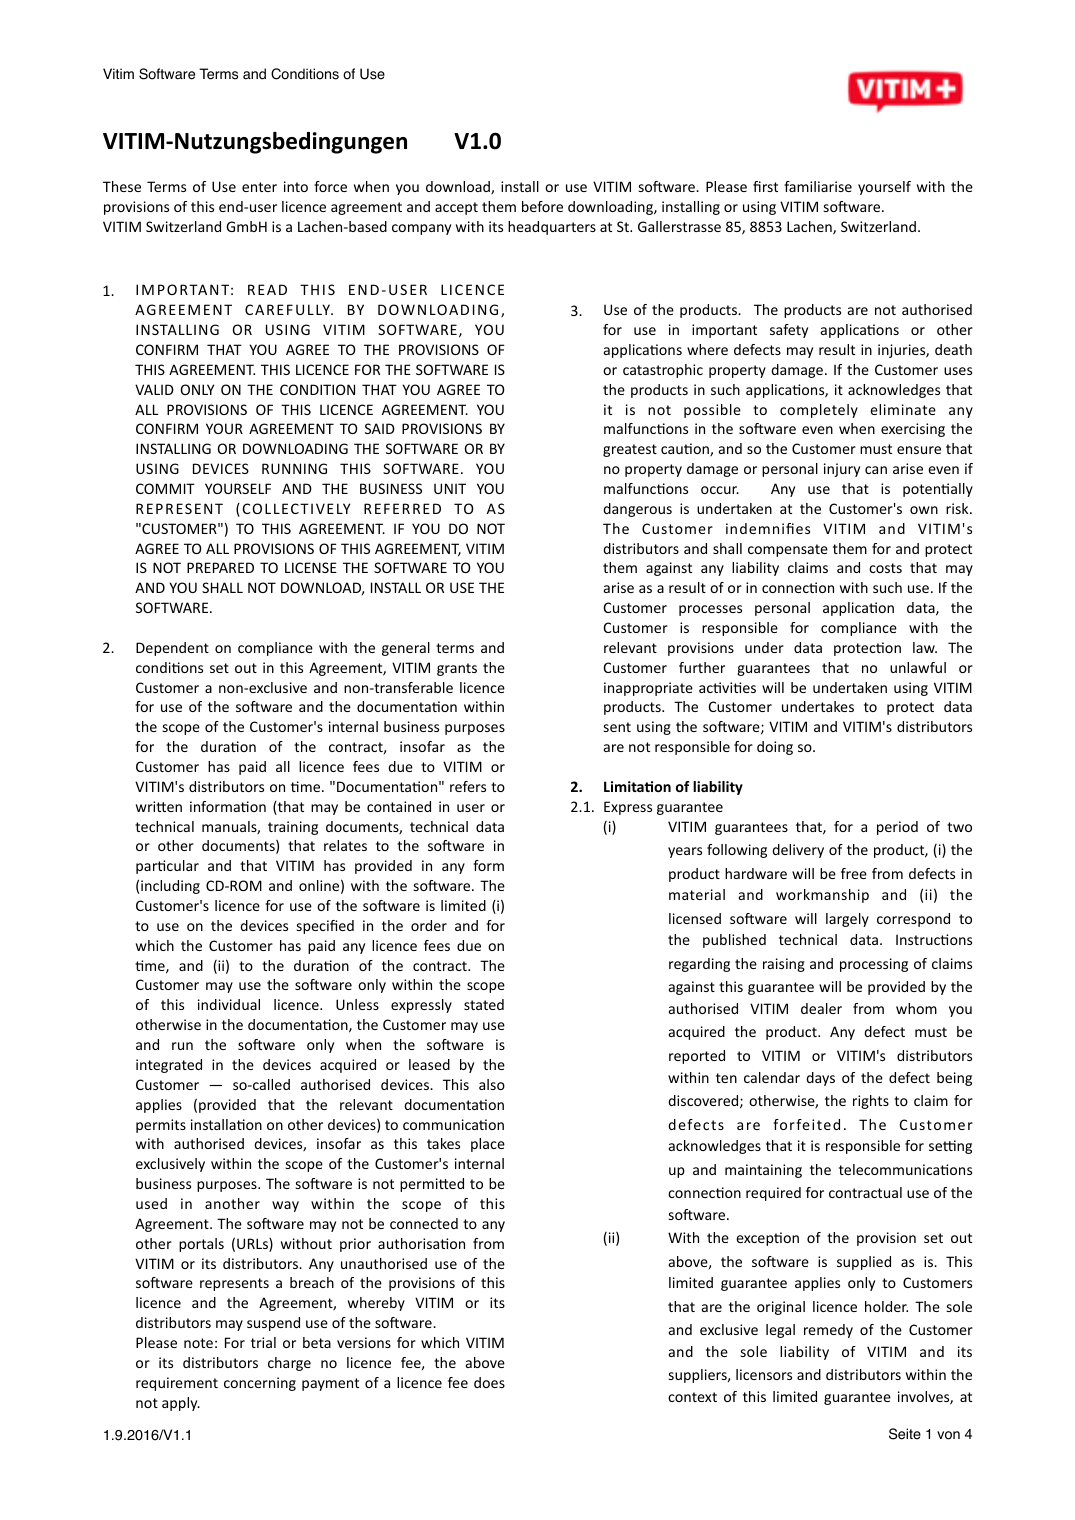  I want to click on training, so click(293, 828).
